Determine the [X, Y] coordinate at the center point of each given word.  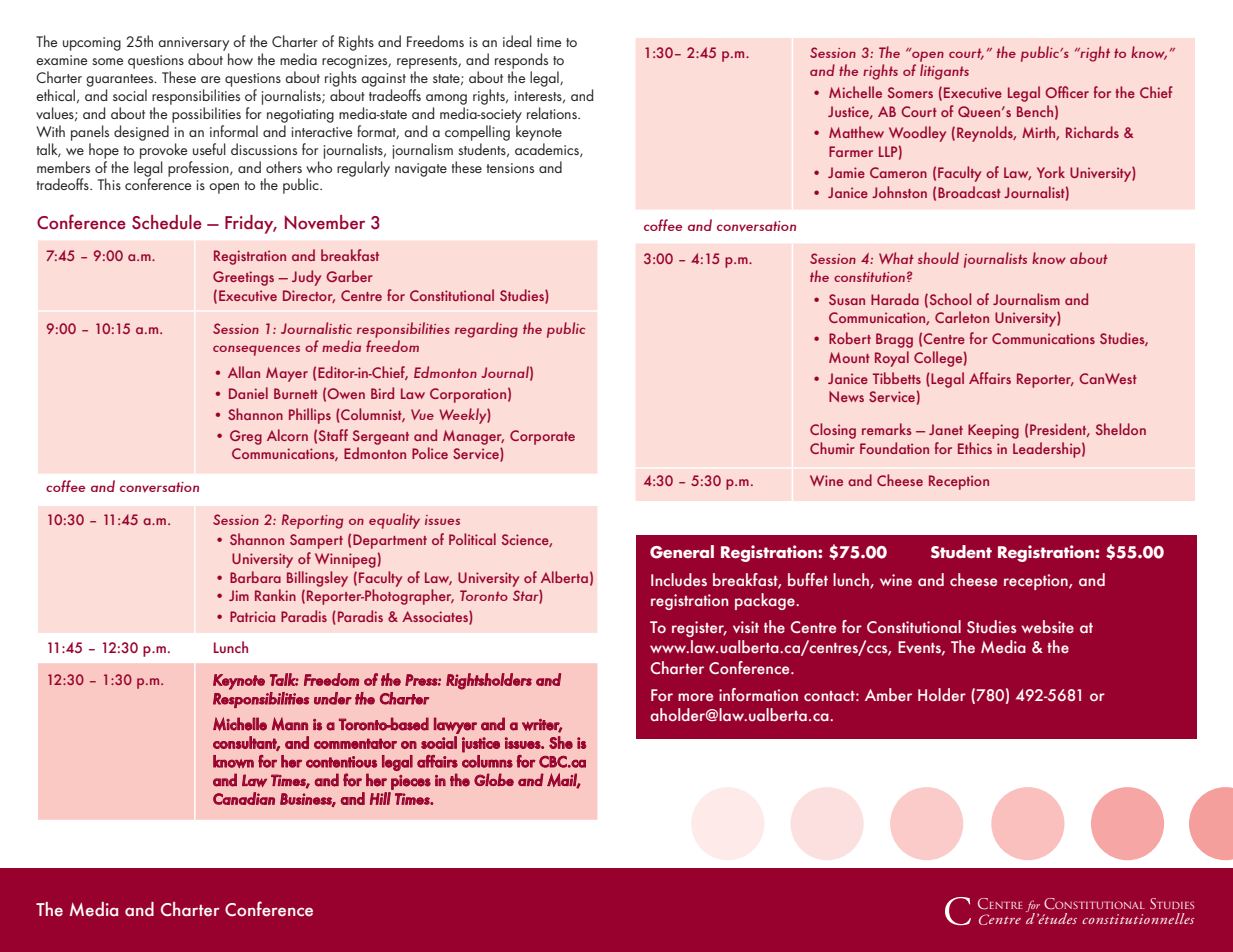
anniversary [193, 45]
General [682, 552]
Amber [888, 694]
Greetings [243, 278]
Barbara [255, 577]
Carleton [962, 317]
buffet [808, 579]
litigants [944, 72]
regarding [486, 330]
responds [521, 61]
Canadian [244, 798]
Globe [494, 779]
